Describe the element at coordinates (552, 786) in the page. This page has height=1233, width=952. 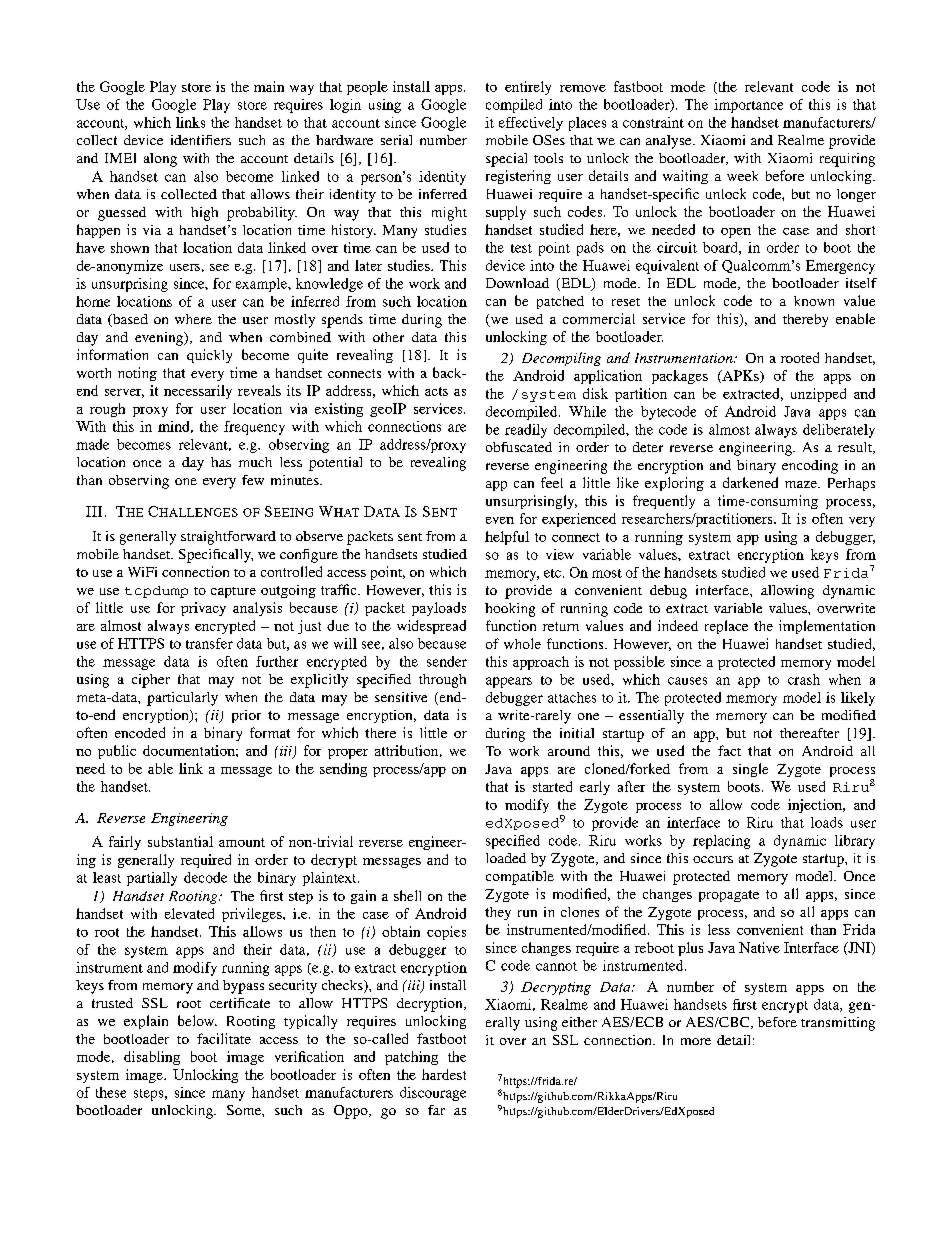
I see `started` at that location.
